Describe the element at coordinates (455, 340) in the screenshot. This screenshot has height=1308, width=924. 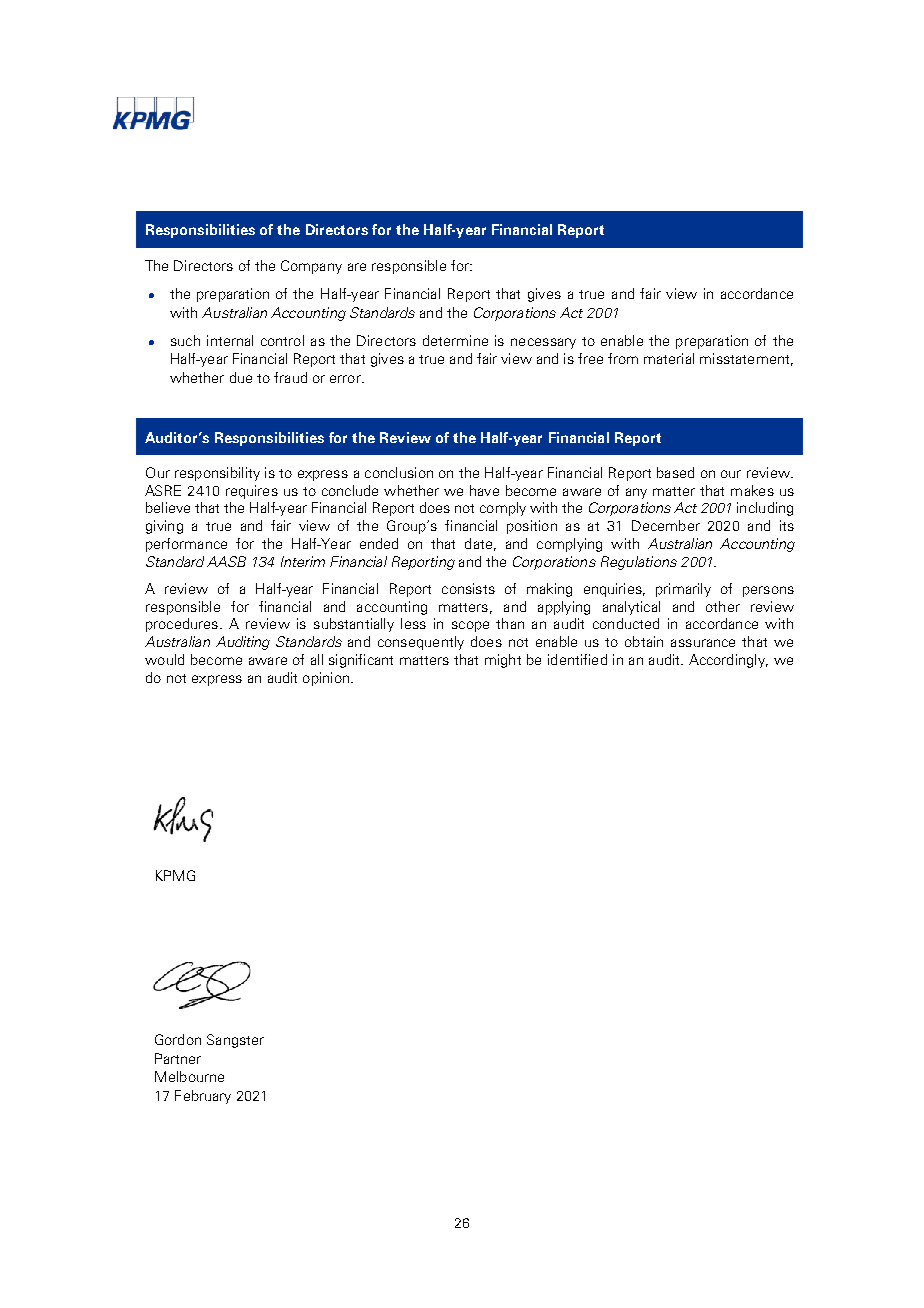
I see `determine` at that location.
